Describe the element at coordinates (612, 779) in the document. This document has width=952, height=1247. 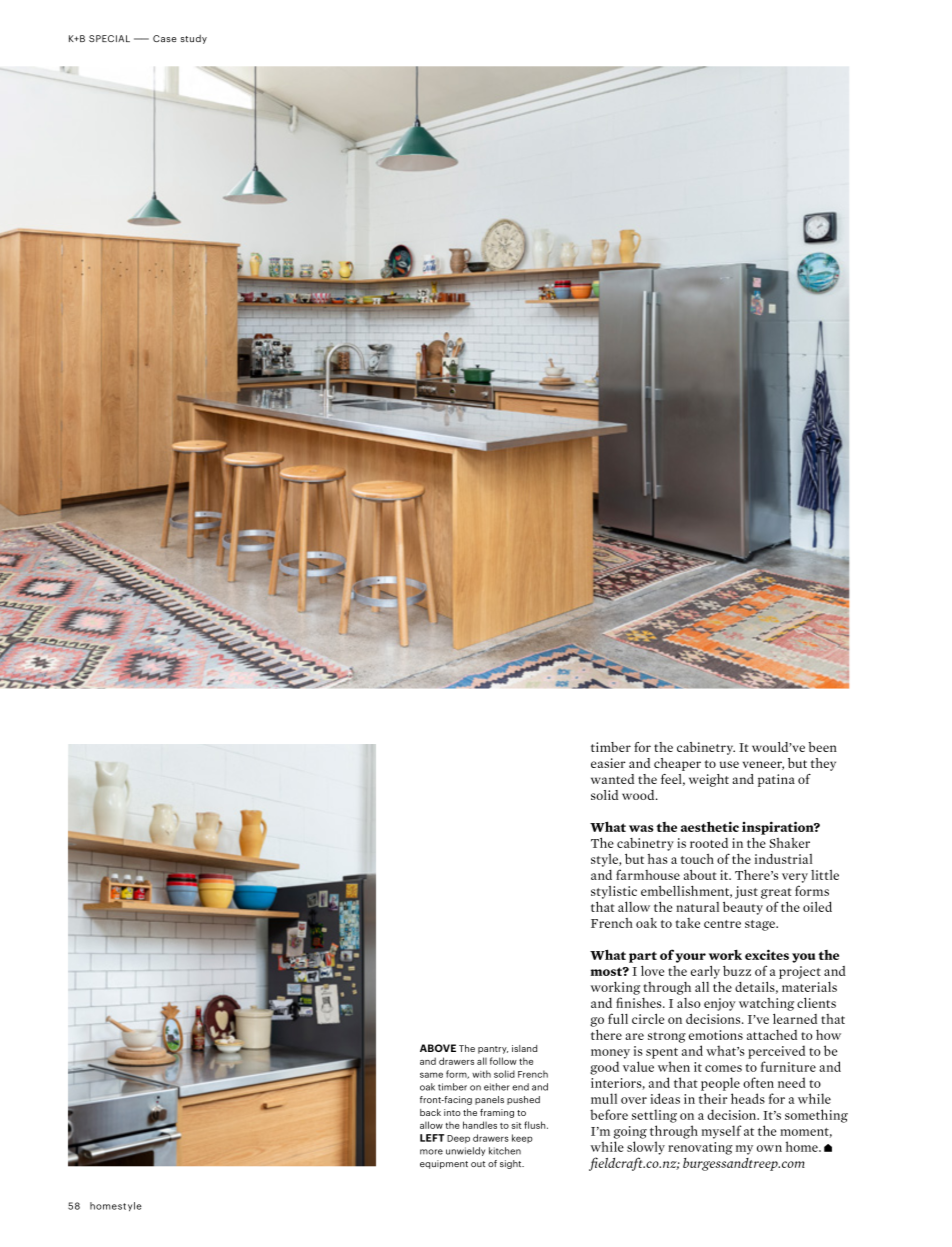
I see `wanted` at that location.
